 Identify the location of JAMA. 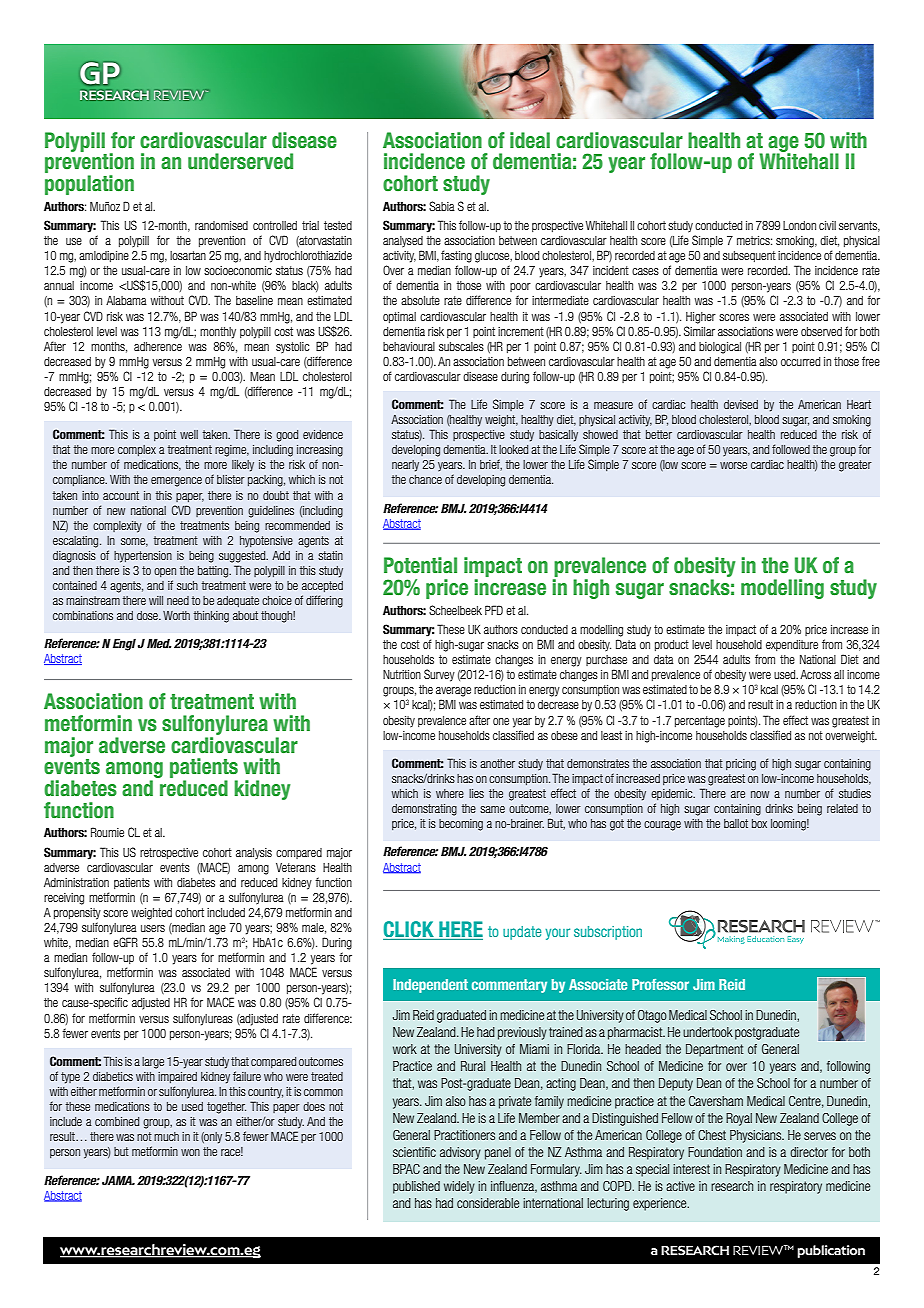
(118, 1180).
